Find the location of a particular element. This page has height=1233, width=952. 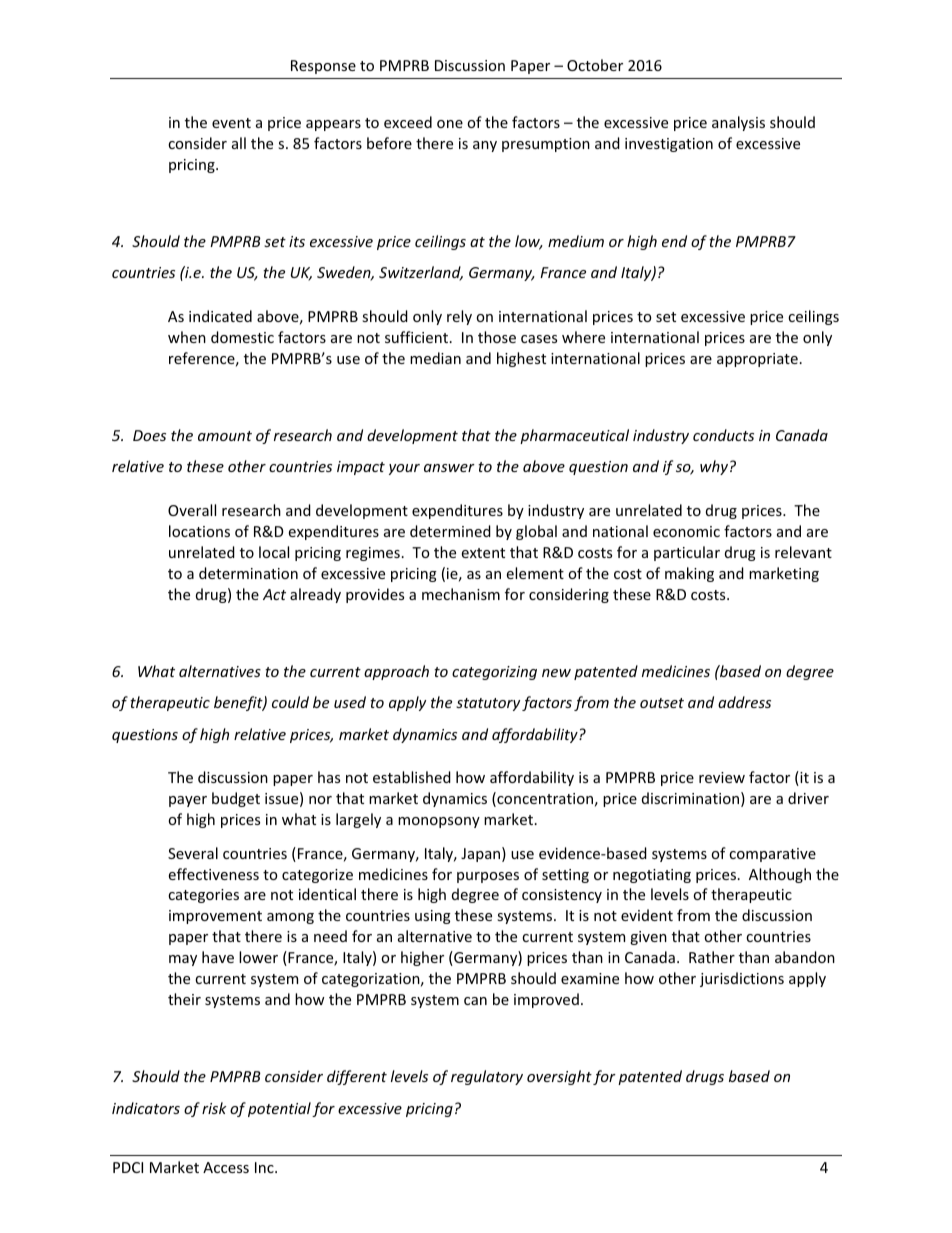

monopsony is located at coordinates (439, 822).
